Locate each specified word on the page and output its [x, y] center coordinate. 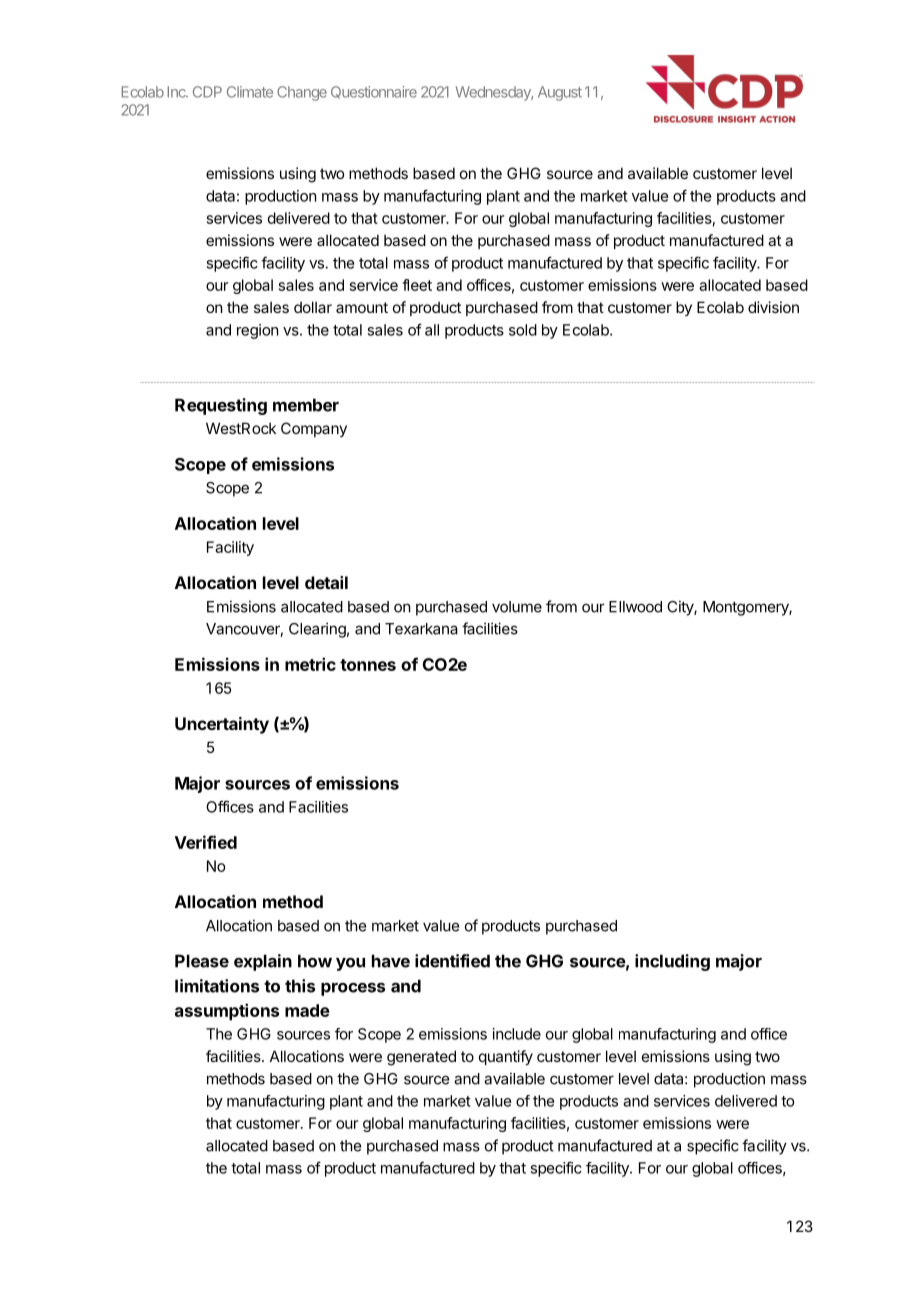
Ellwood [635, 607]
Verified [206, 842]
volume [517, 607]
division [773, 307]
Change [302, 93]
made [307, 1010]
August [560, 93]
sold [523, 330]
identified [452, 961]
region [257, 331]
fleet [417, 285]
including [672, 962]
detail [326, 582]
